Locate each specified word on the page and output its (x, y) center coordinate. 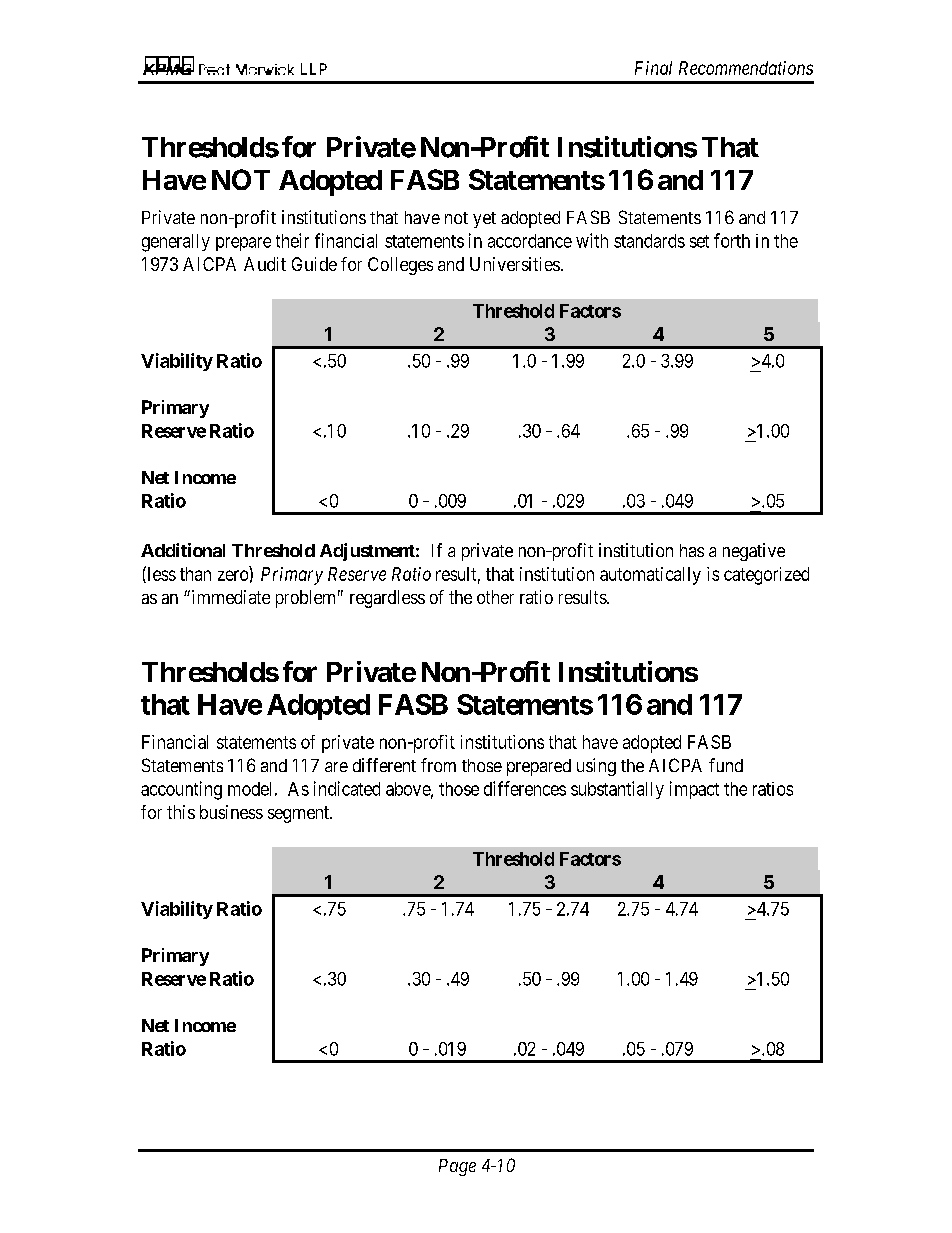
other (495, 597)
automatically (650, 576)
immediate (229, 597)
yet (484, 220)
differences (525, 788)
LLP (314, 69)
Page (457, 1167)
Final (653, 68)
